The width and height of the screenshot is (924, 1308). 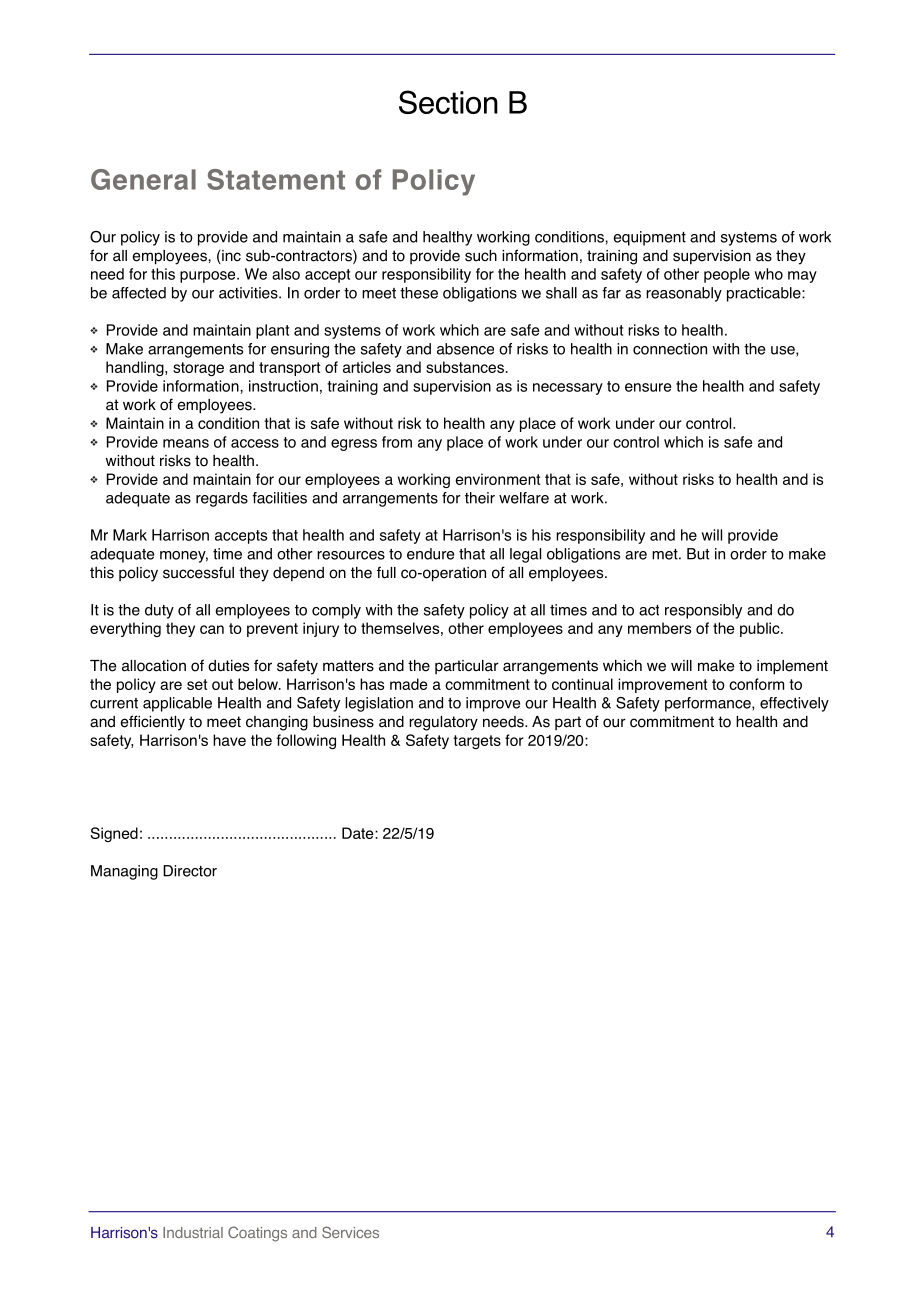 I want to click on Services, so click(x=350, y=1232).
